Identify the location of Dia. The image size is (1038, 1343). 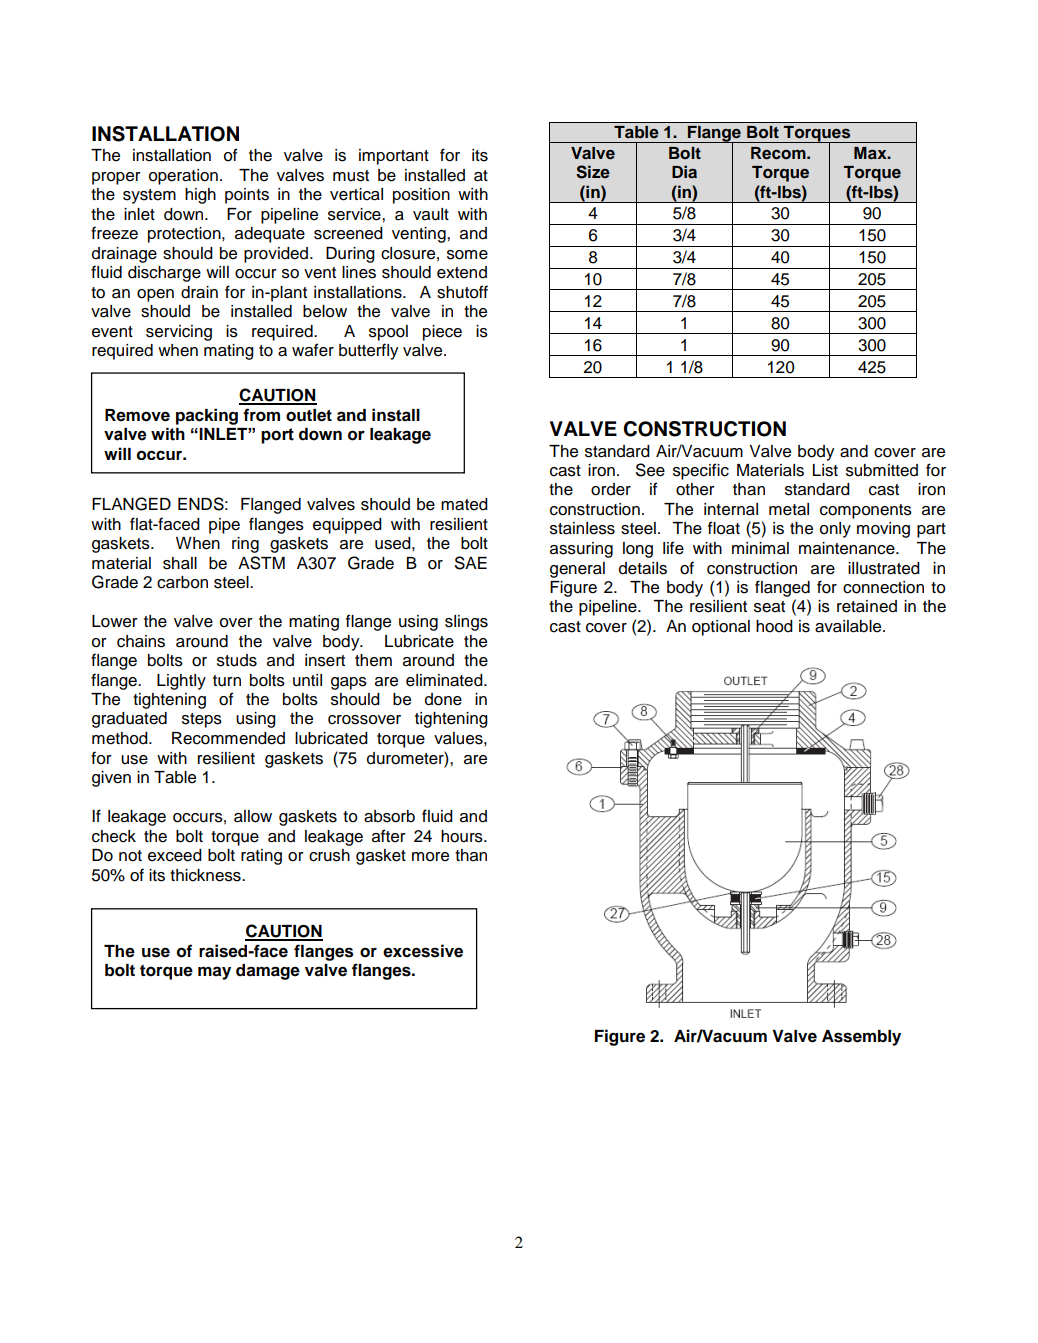
(684, 171).
